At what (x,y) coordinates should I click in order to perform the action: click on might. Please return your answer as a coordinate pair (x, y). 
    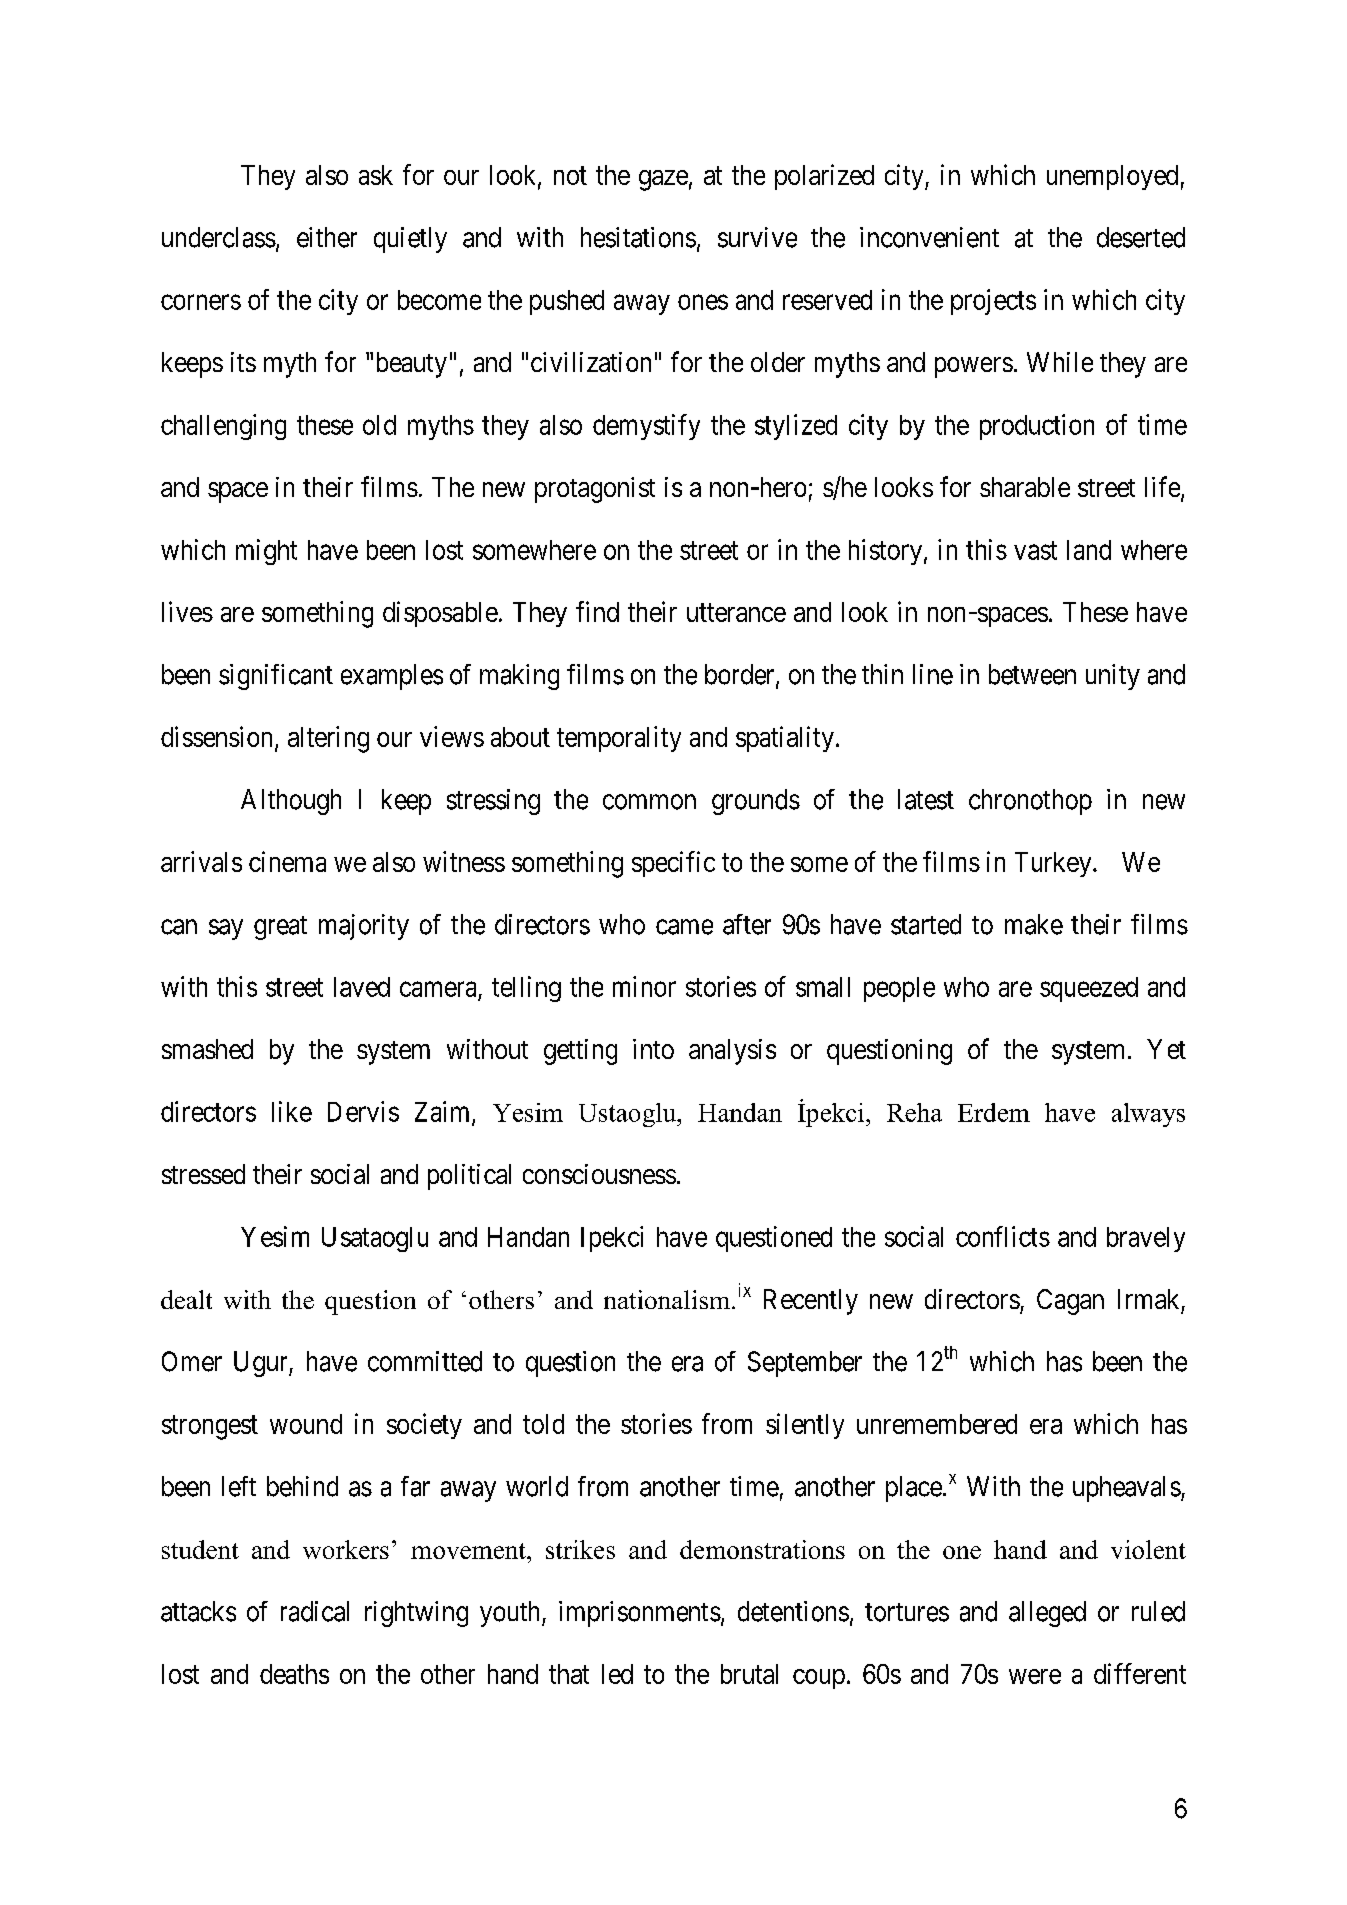
    Looking at the image, I should click on (266, 552).
